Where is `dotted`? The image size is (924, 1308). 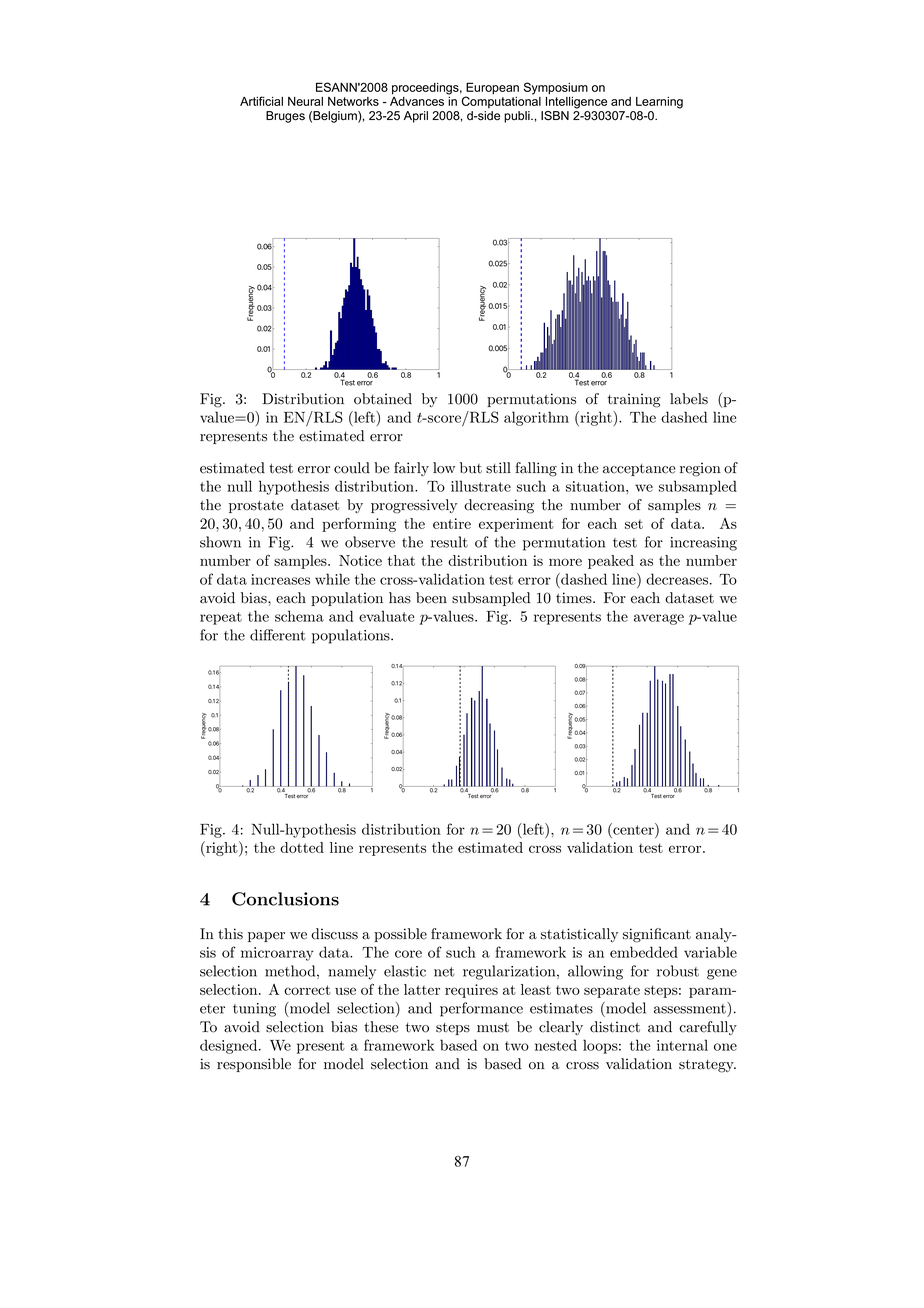 dotted is located at coordinates (302, 847).
